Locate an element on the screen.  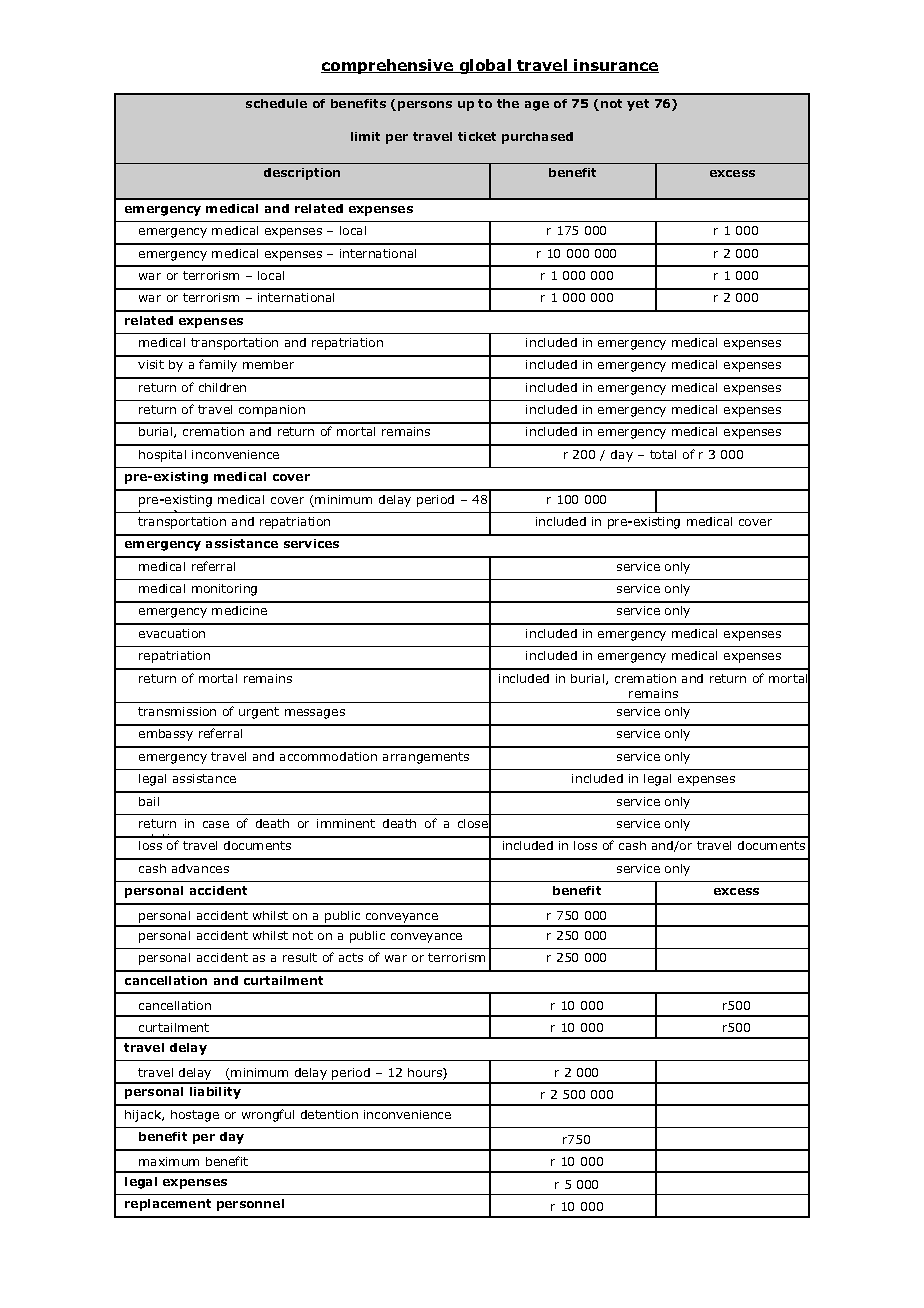
maximum is located at coordinates (169, 1161).
